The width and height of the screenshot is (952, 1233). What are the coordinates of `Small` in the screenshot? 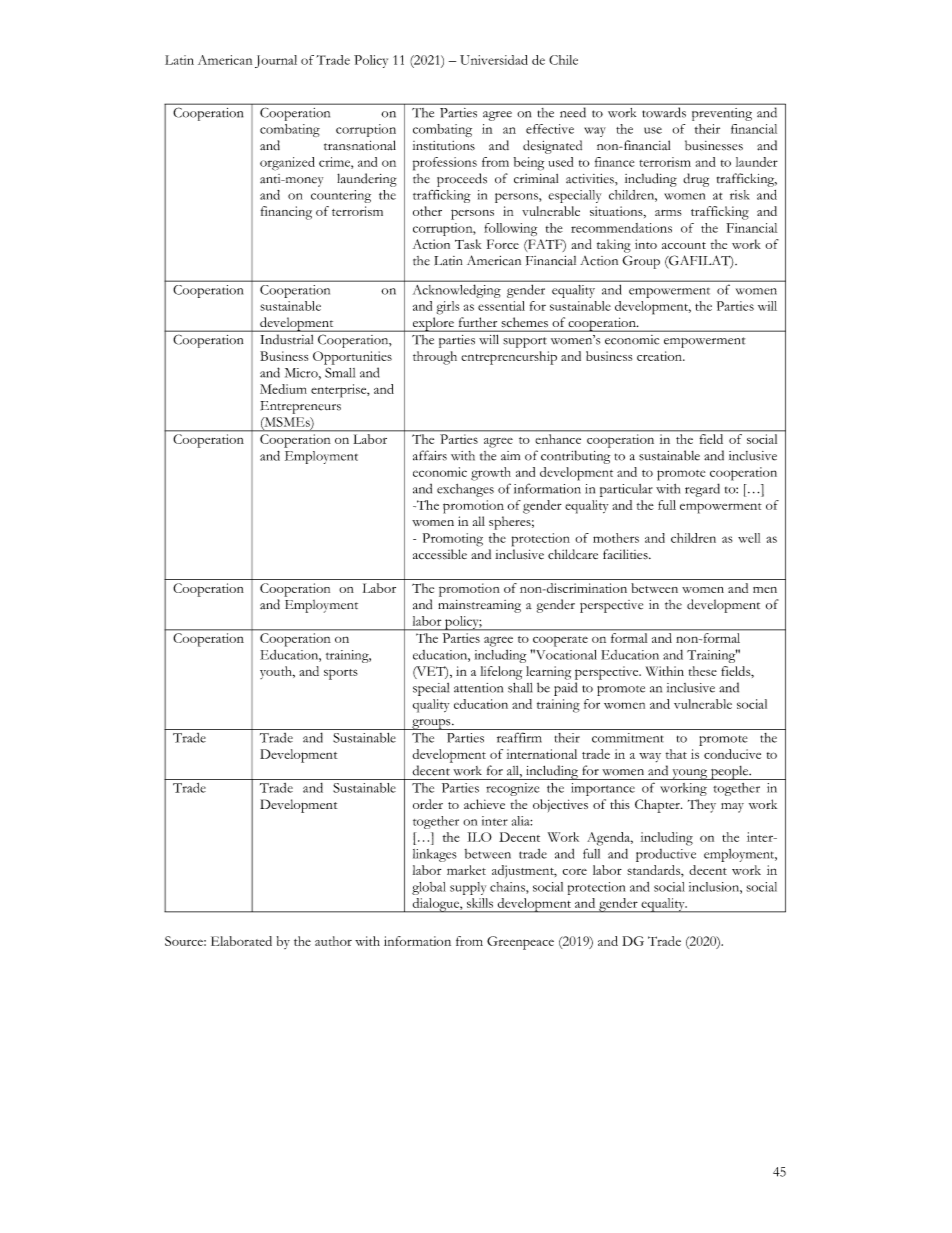 It's located at (340, 372).
